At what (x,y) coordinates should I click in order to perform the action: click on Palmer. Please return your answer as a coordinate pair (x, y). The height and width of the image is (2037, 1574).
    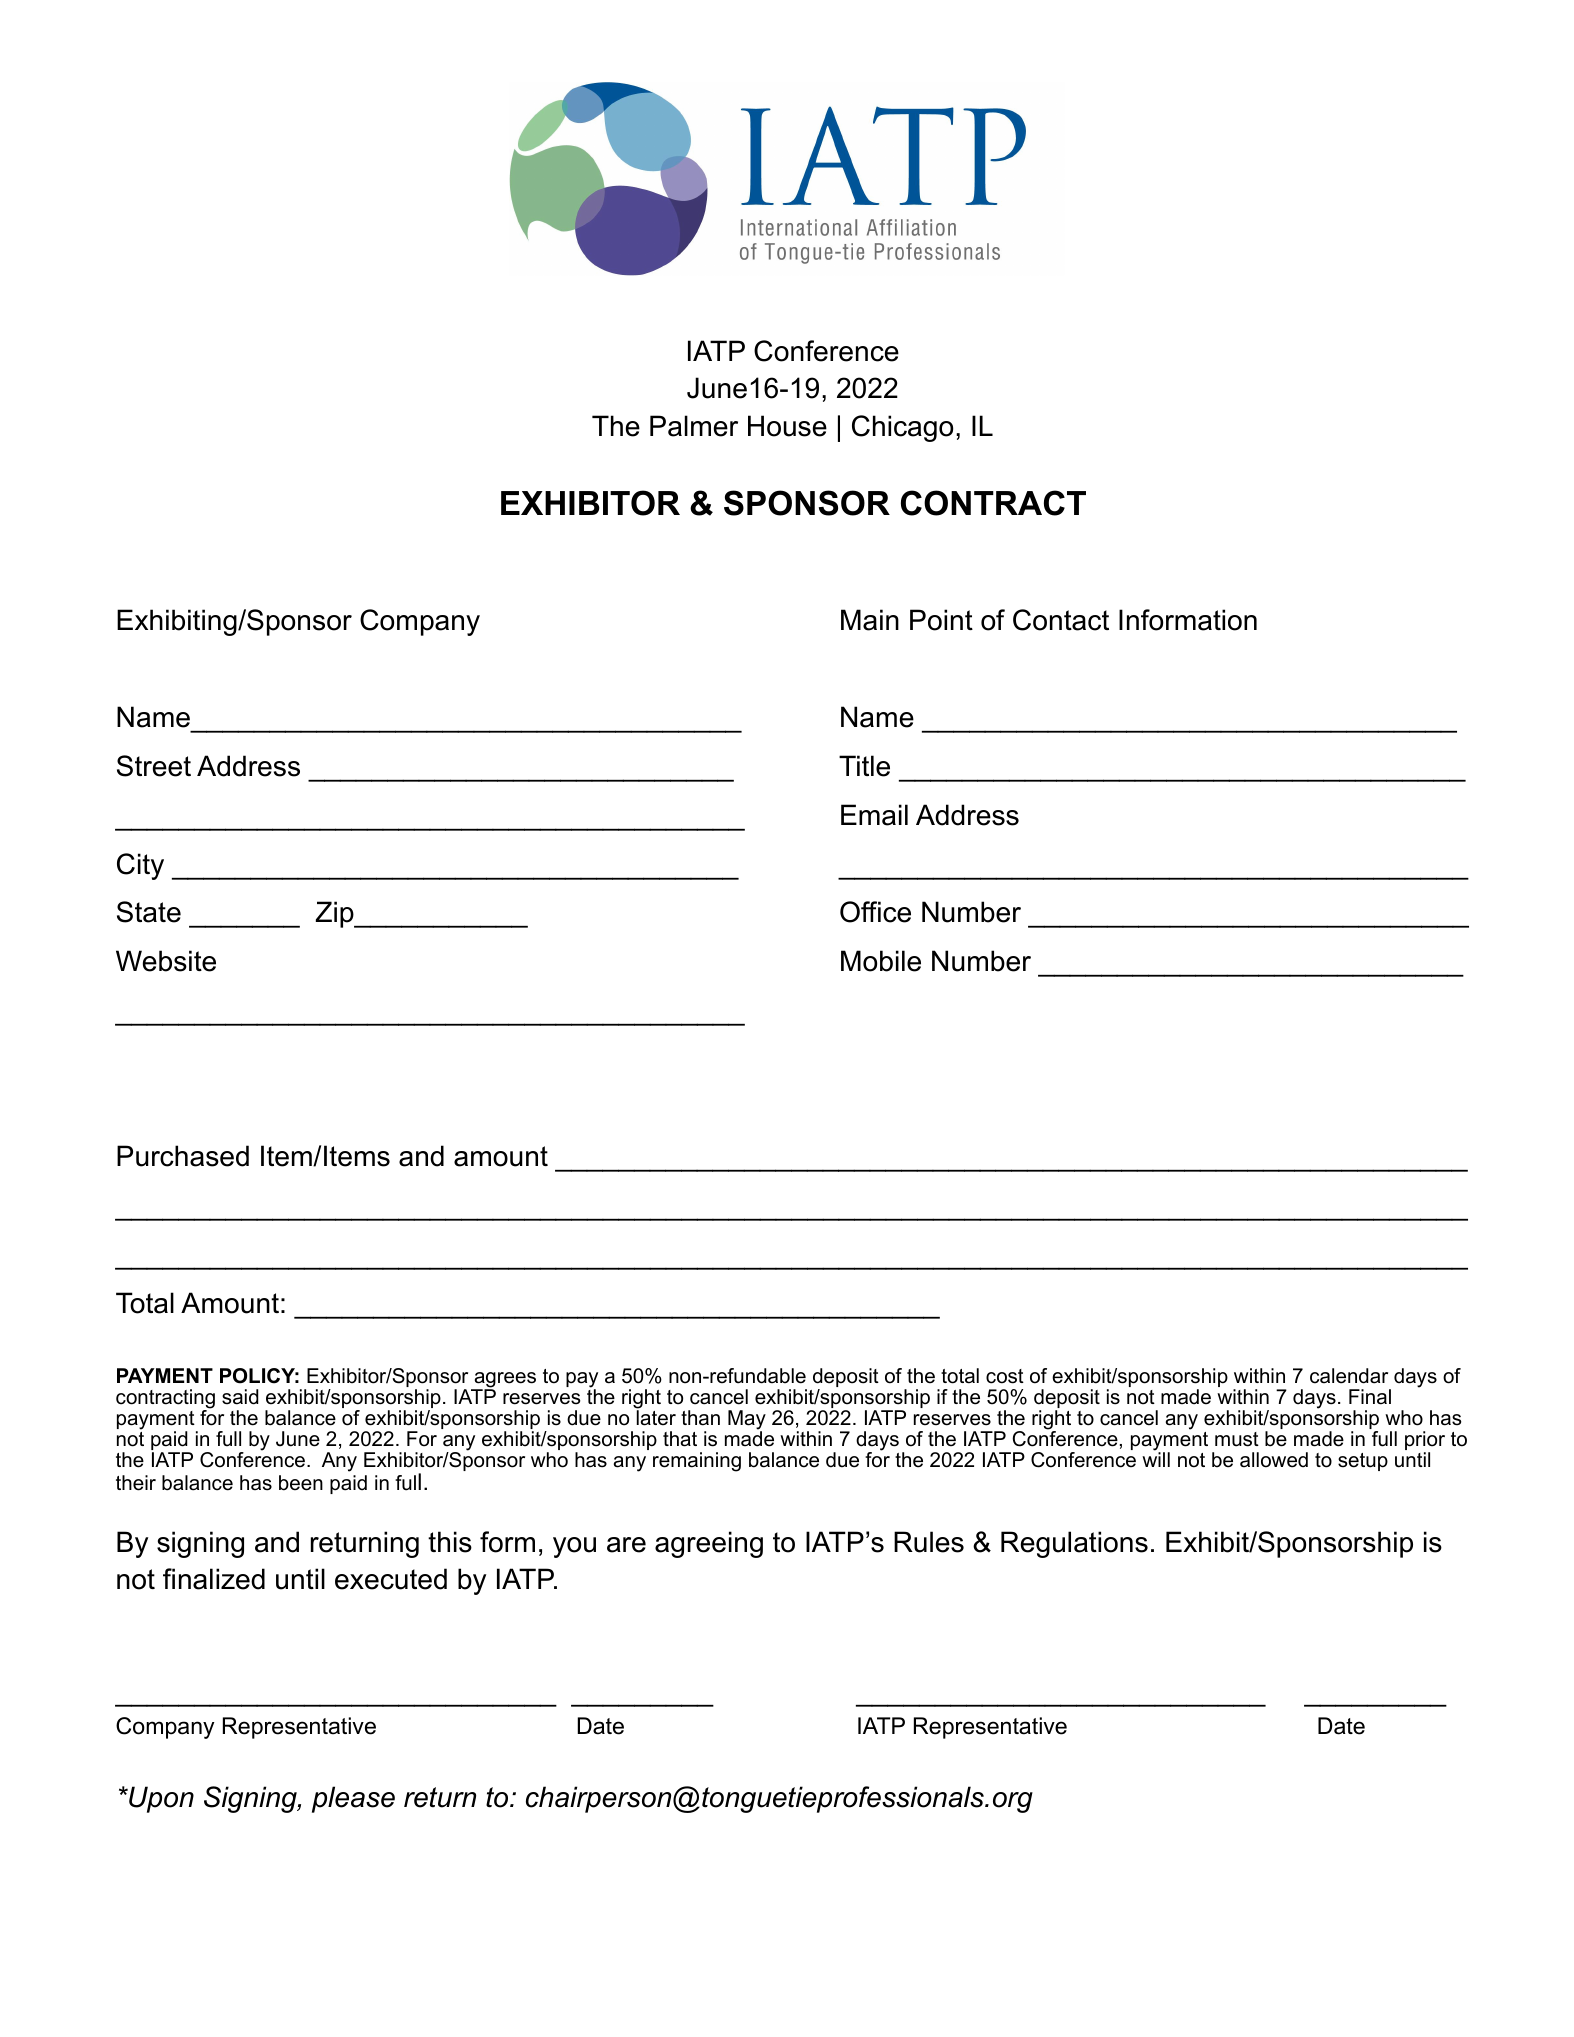
    Looking at the image, I should click on (694, 426).
